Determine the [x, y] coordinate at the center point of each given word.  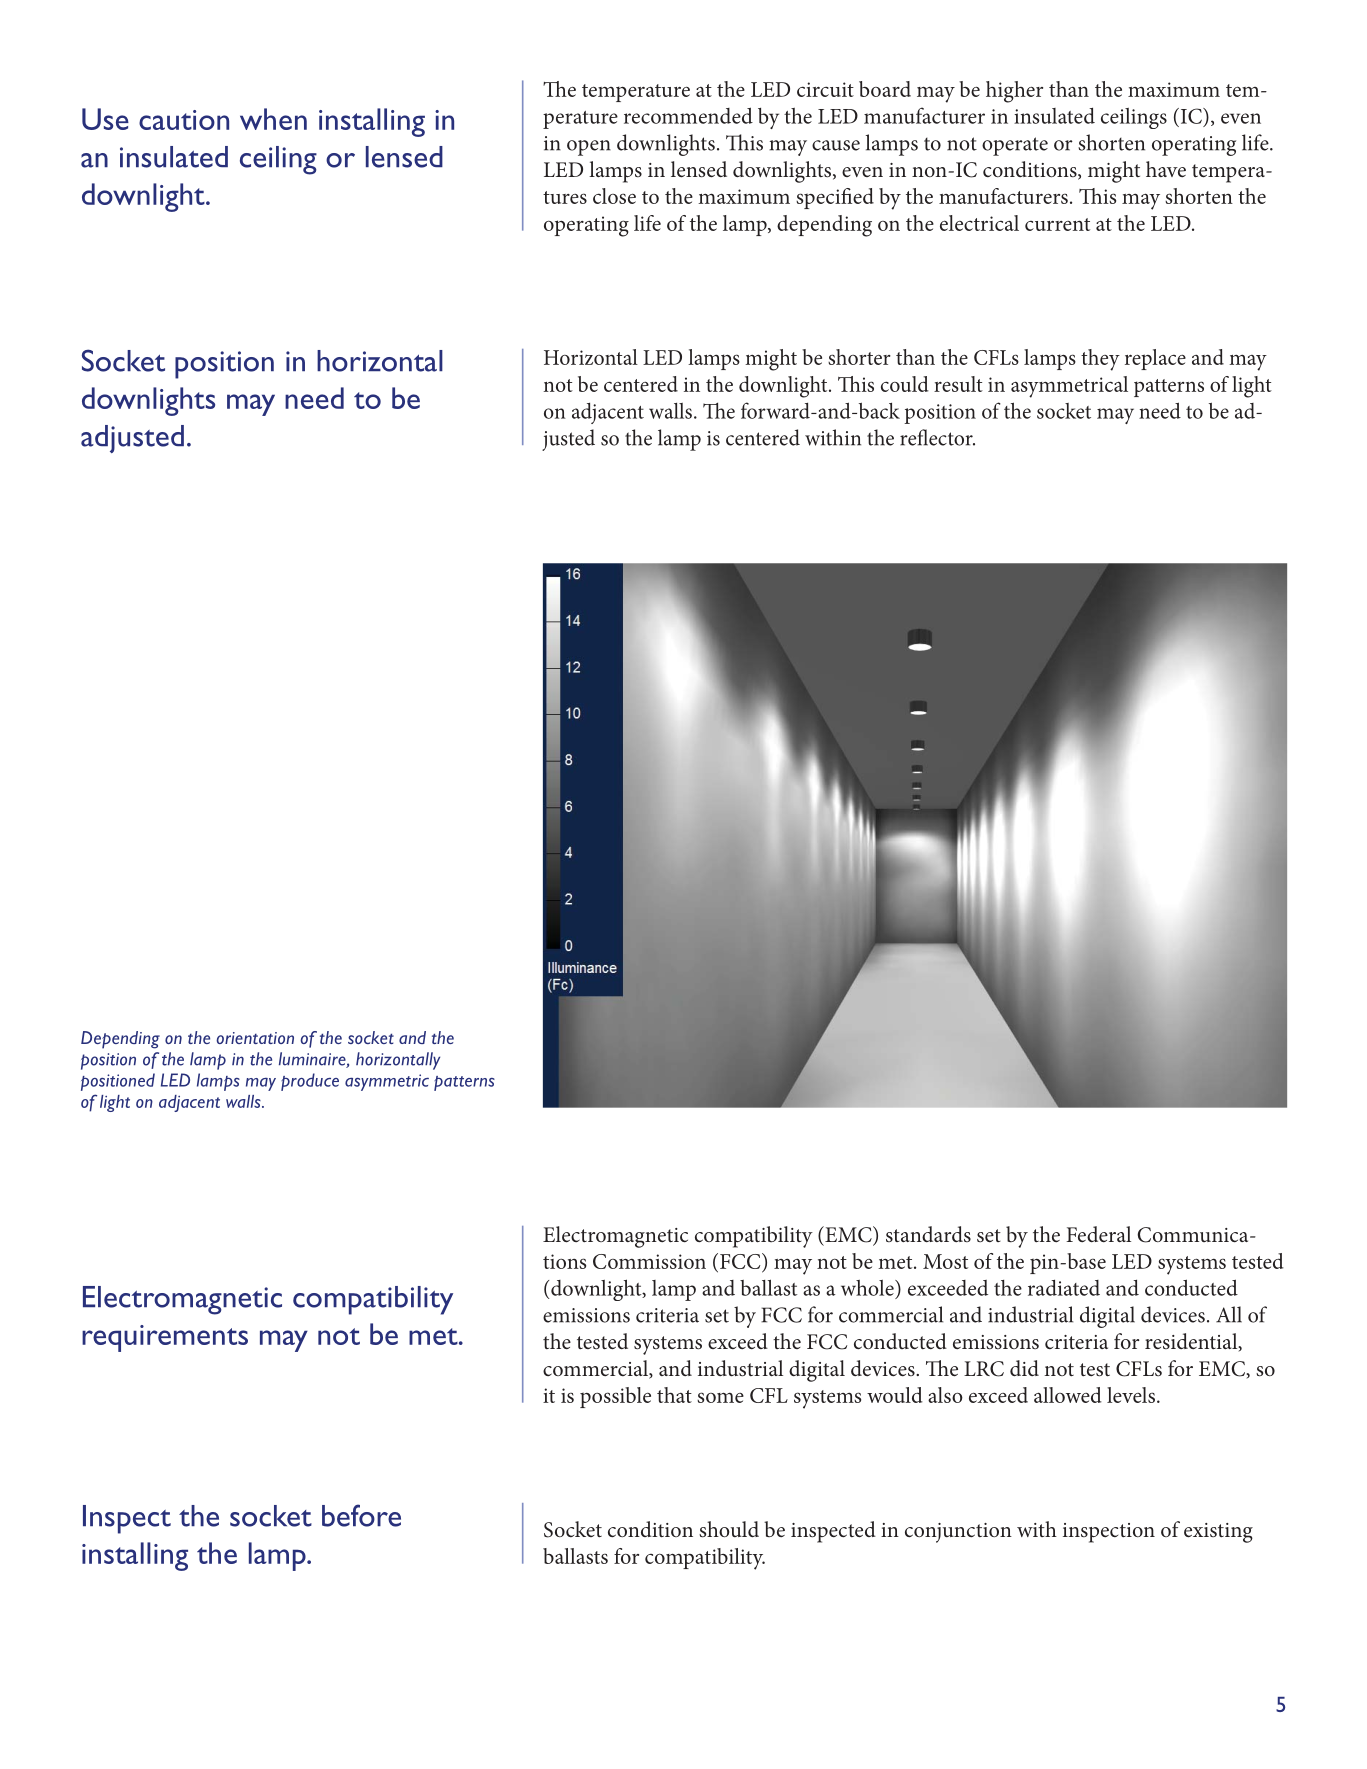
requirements [165, 1338]
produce [310, 1082]
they [1100, 360]
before [361, 1515]
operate [1015, 146]
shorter [859, 357]
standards [928, 1234]
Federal [1098, 1234]
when [273, 119]
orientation [255, 1038]
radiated [1064, 1287]
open [589, 148]
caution [184, 120]
